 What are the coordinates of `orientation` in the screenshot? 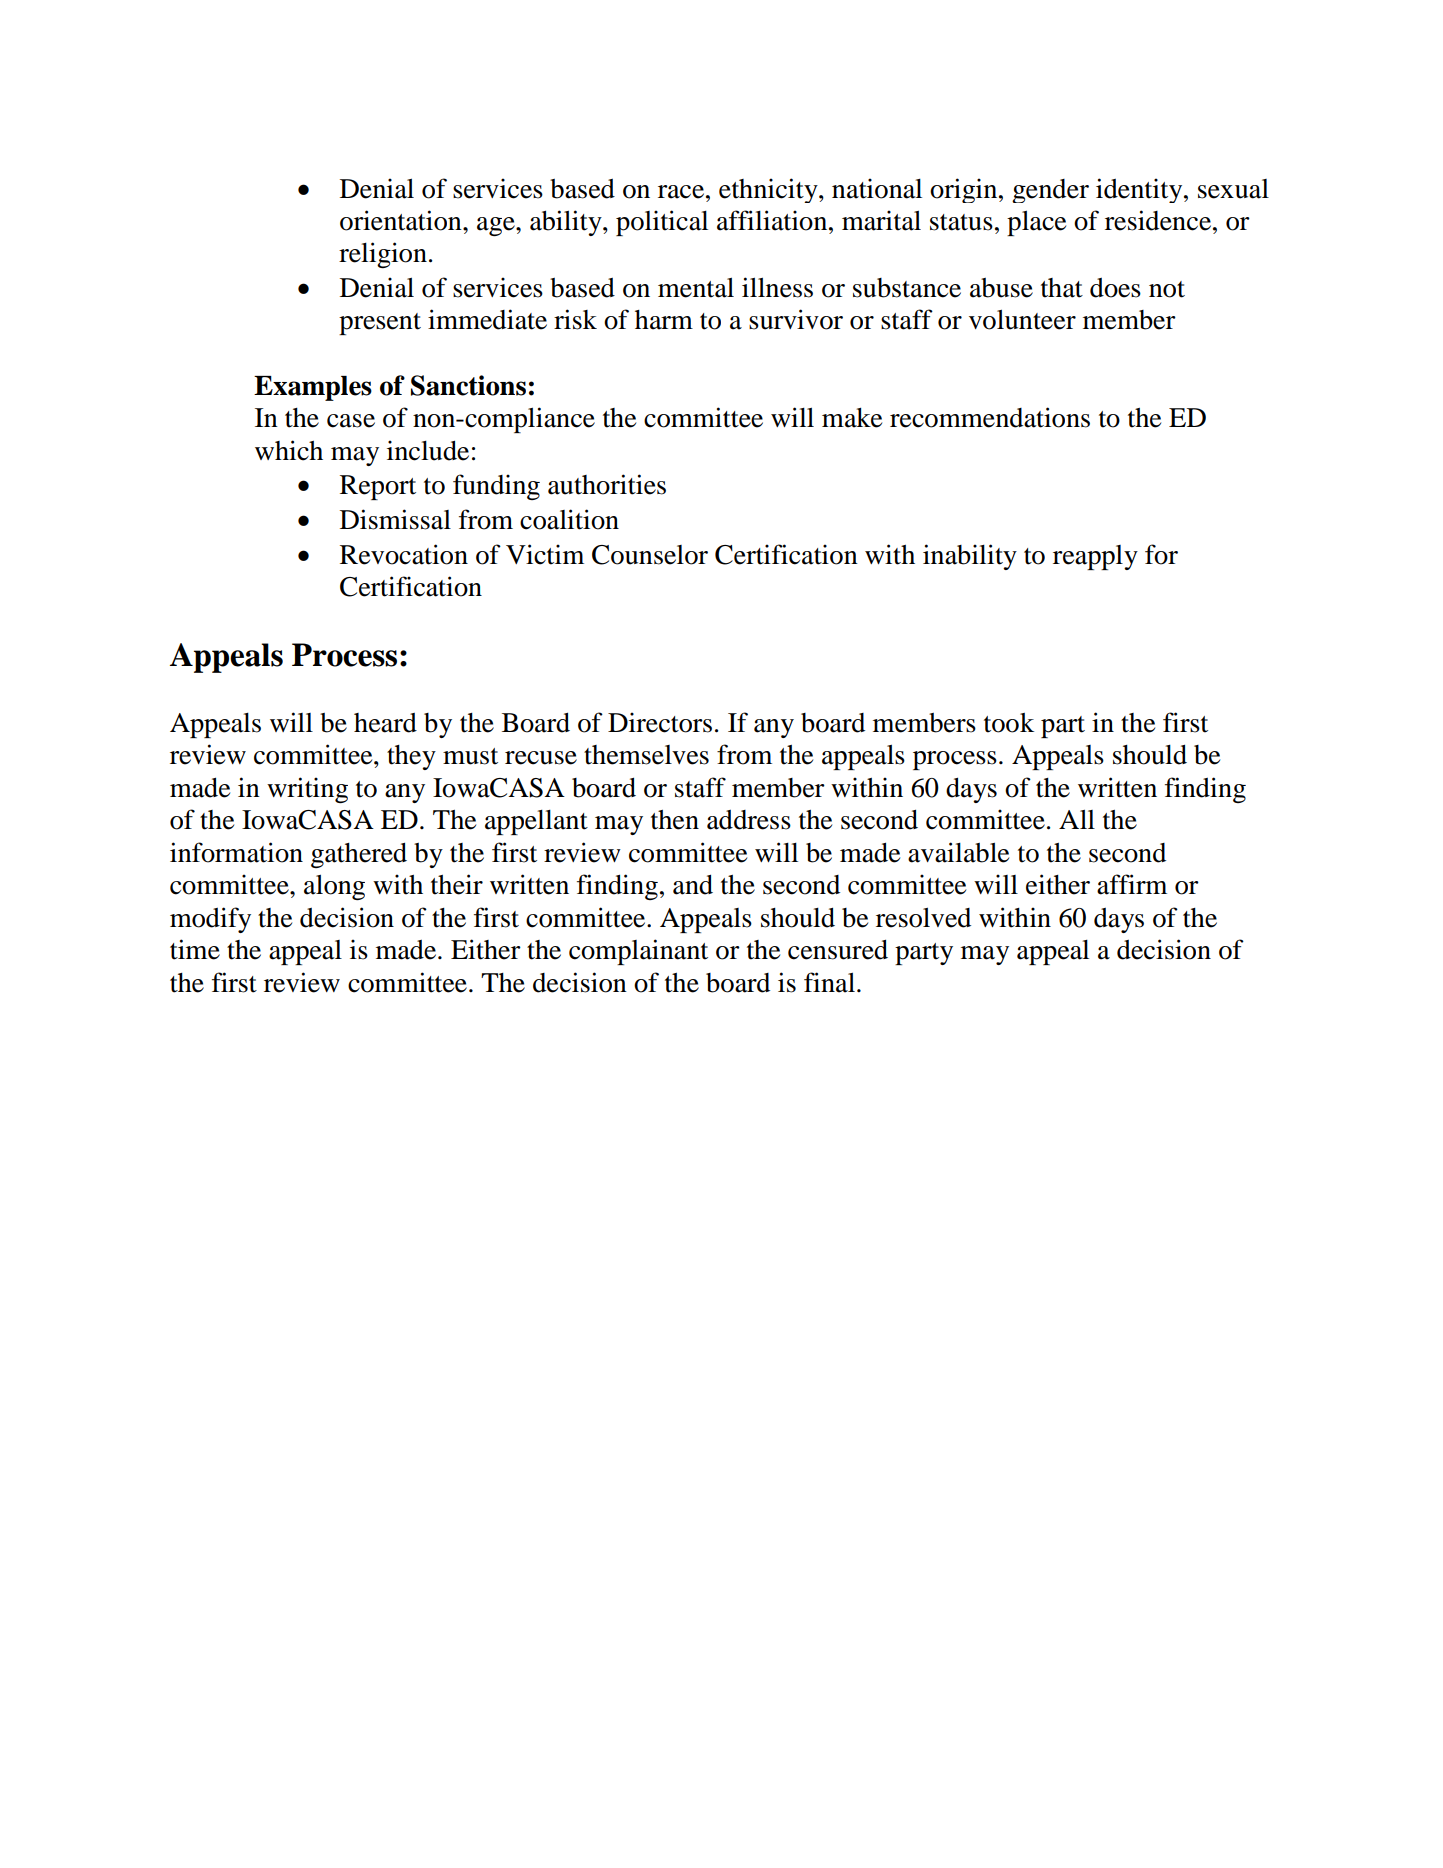 It's located at (402, 220).
